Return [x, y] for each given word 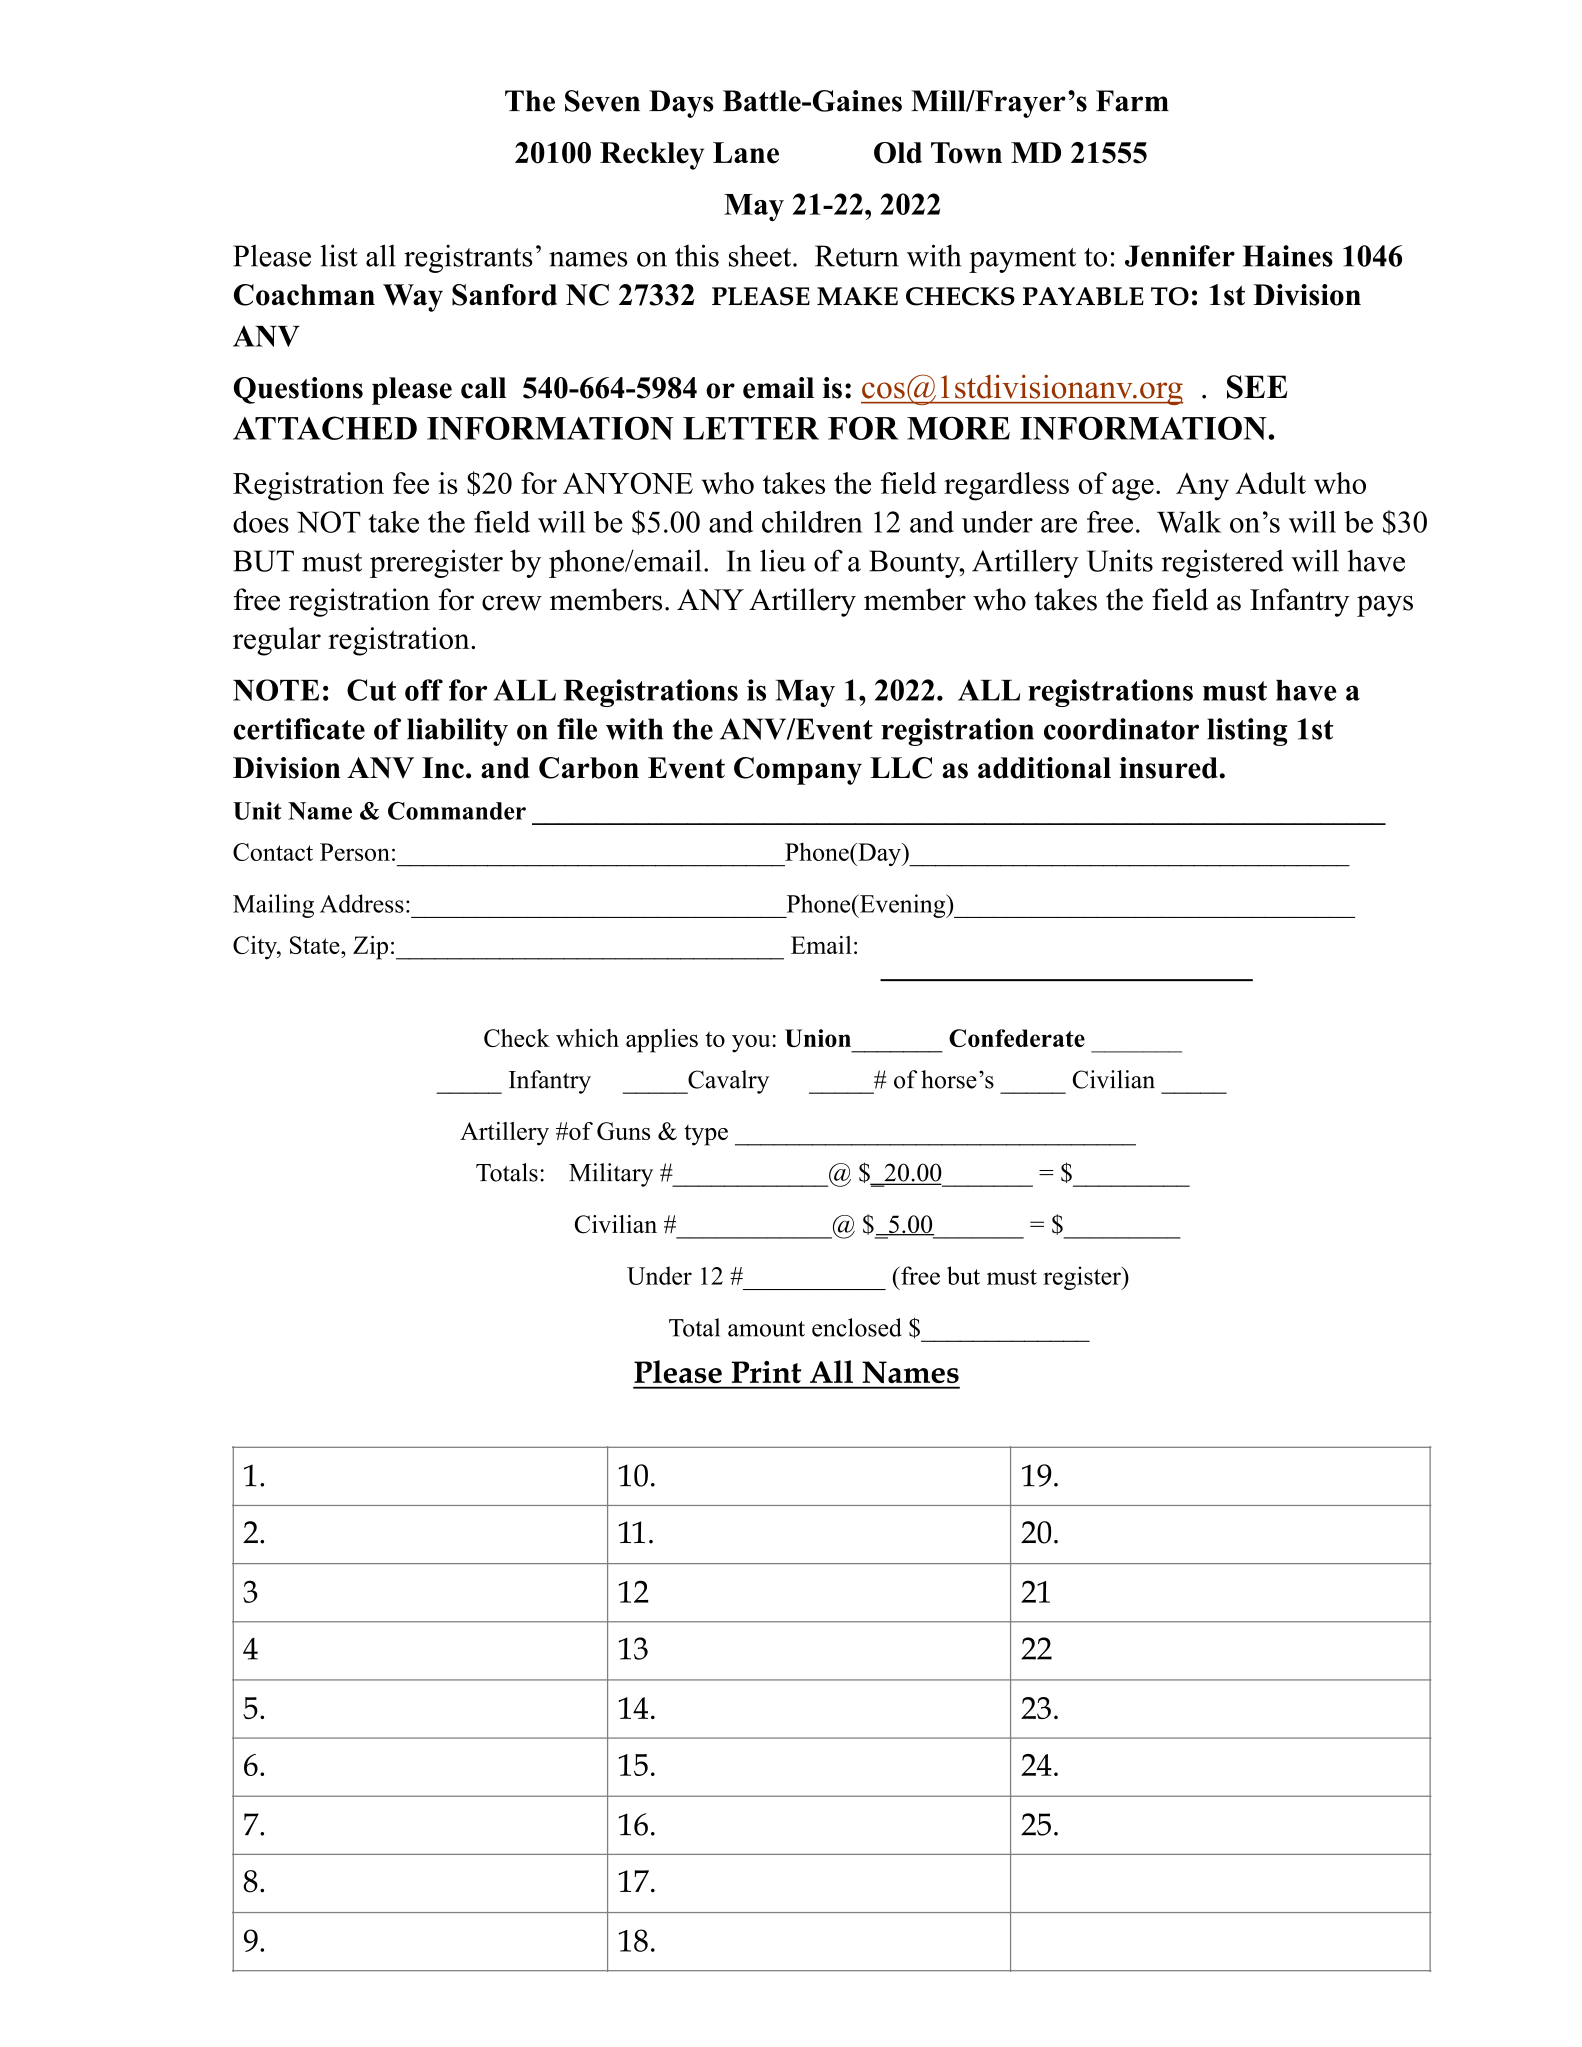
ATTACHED [325, 428]
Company [798, 771]
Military [611, 1175]
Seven [602, 101]
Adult [1270, 483]
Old [898, 153]
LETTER [751, 428]
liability [457, 732]
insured [1169, 768]
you [752, 1044]
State [316, 945]
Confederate [1017, 1038]
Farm [1132, 101]
